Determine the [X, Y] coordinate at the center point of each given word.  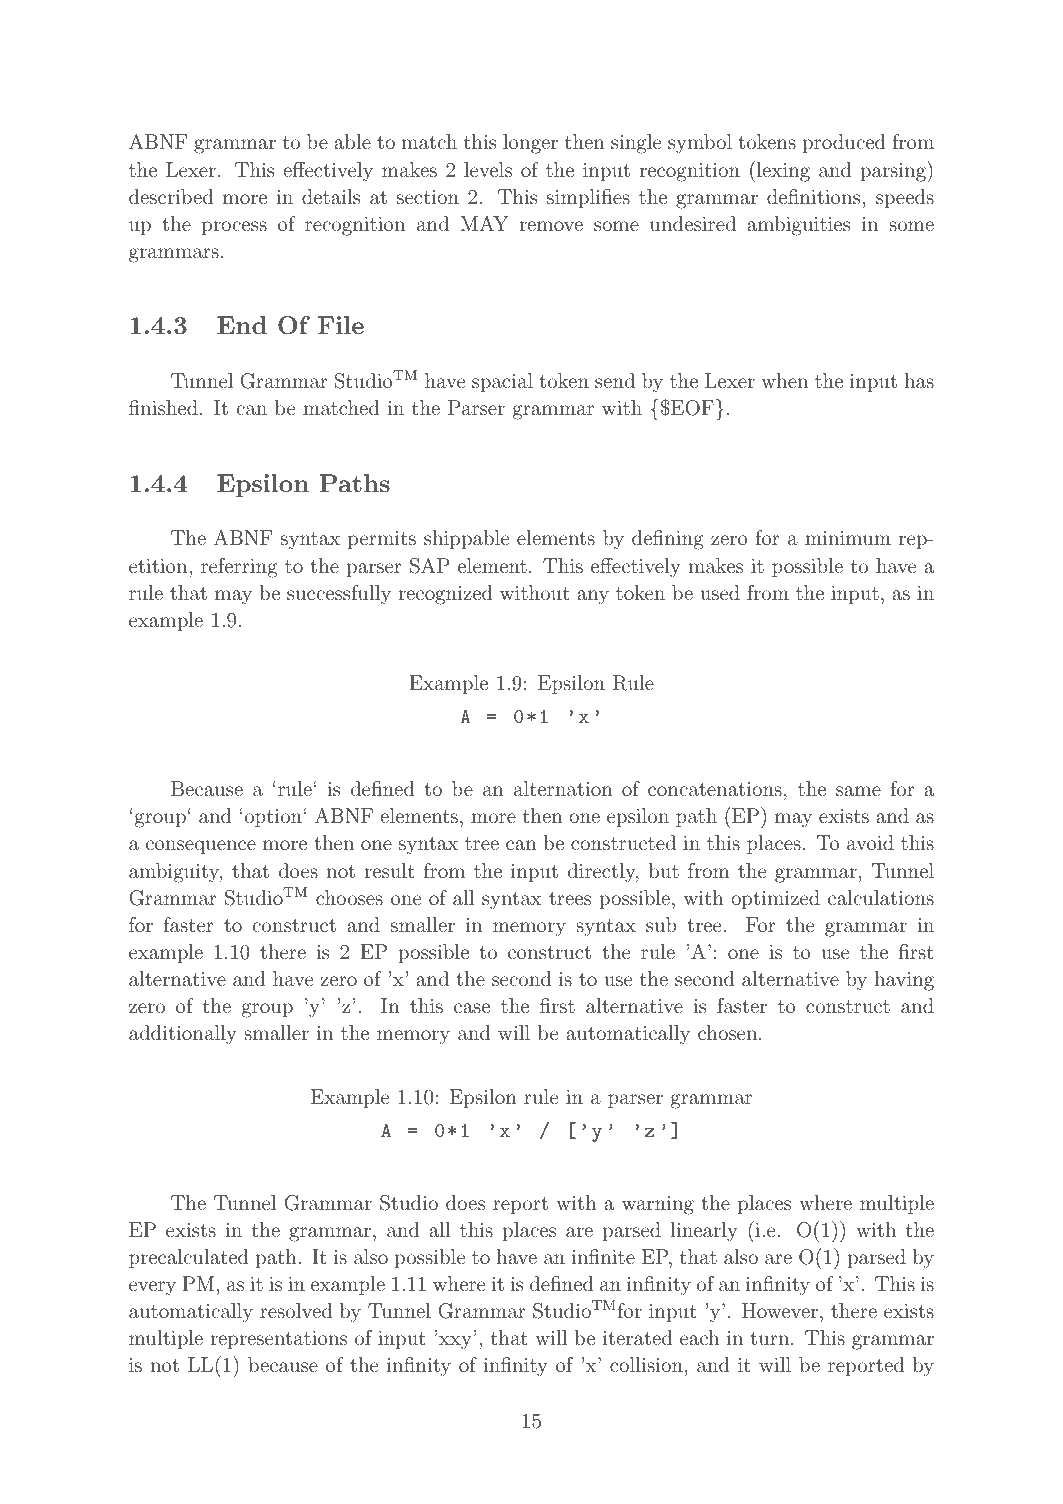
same [858, 791]
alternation [563, 788]
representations [278, 1340]
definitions [814, 196]
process [234, 228]
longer [530, 144]
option [273, 818]
